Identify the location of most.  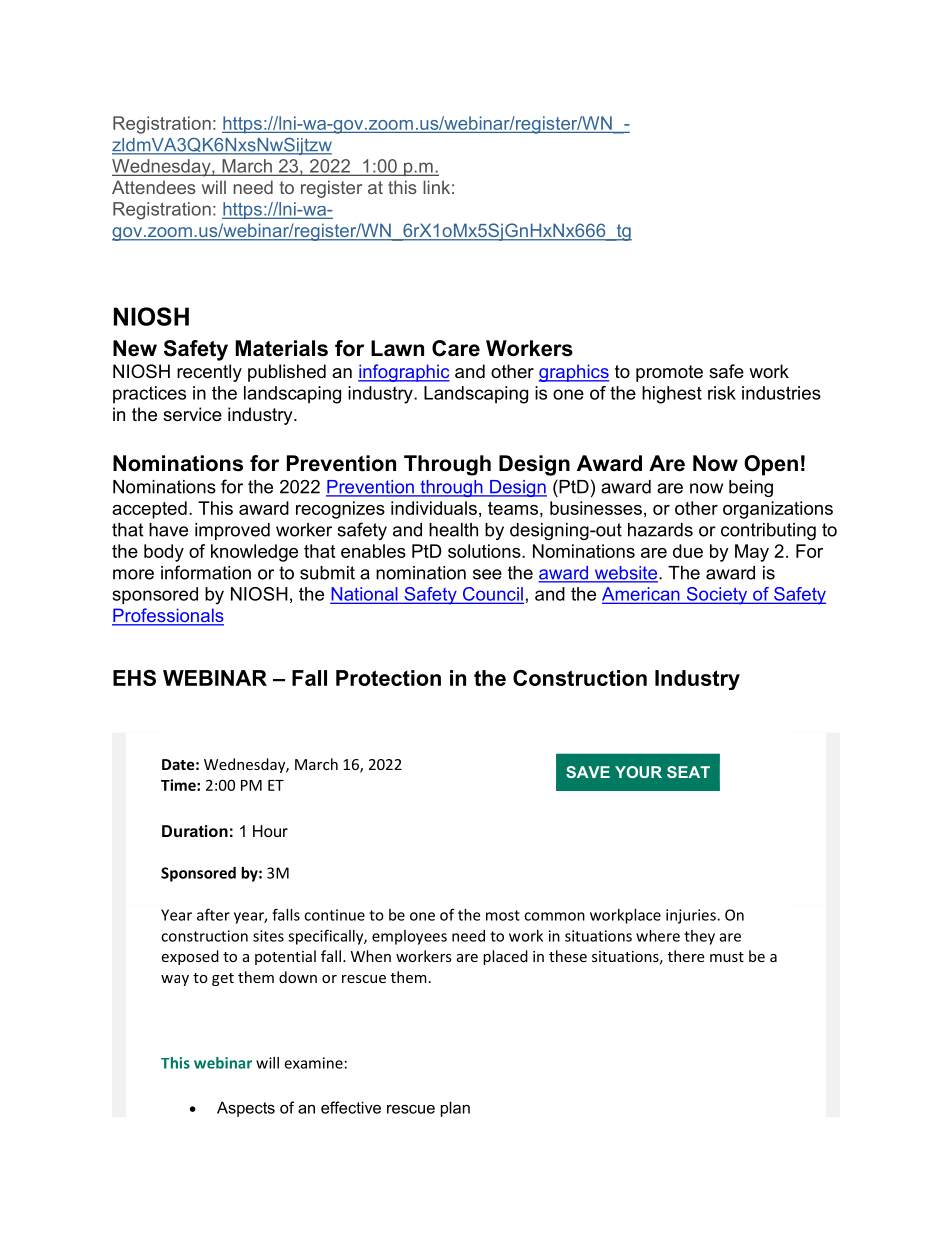
(503, 915).
